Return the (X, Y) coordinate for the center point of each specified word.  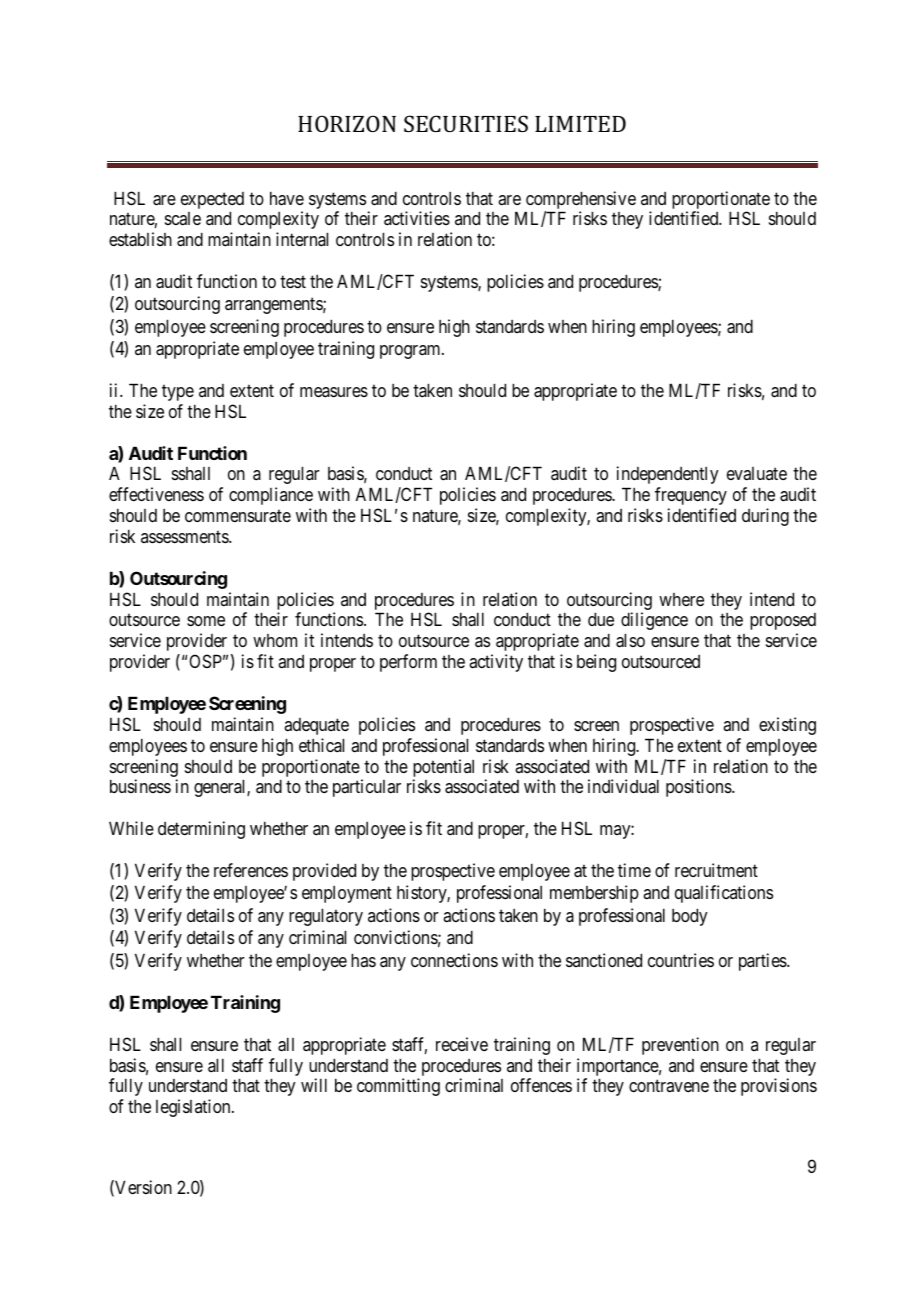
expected (212, 200)
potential (443, 768)
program (411, 352)
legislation (194, 1108)
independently (668, 475)
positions (699, 788)
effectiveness (156, 494)
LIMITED (580, 124)
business (140, 786)
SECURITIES (466, 123)
